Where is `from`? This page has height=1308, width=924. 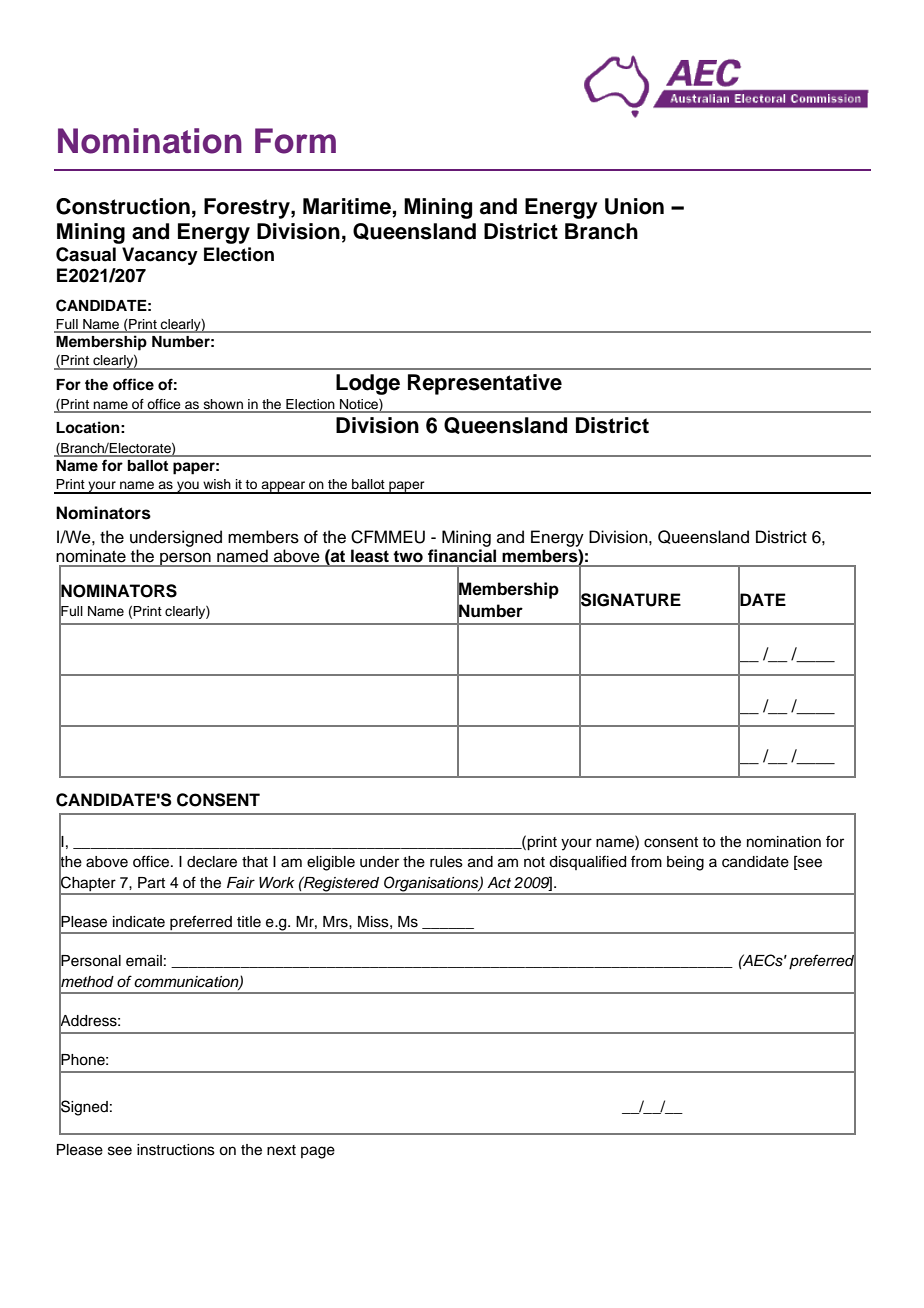
from is located at coordinates (646, 861).
